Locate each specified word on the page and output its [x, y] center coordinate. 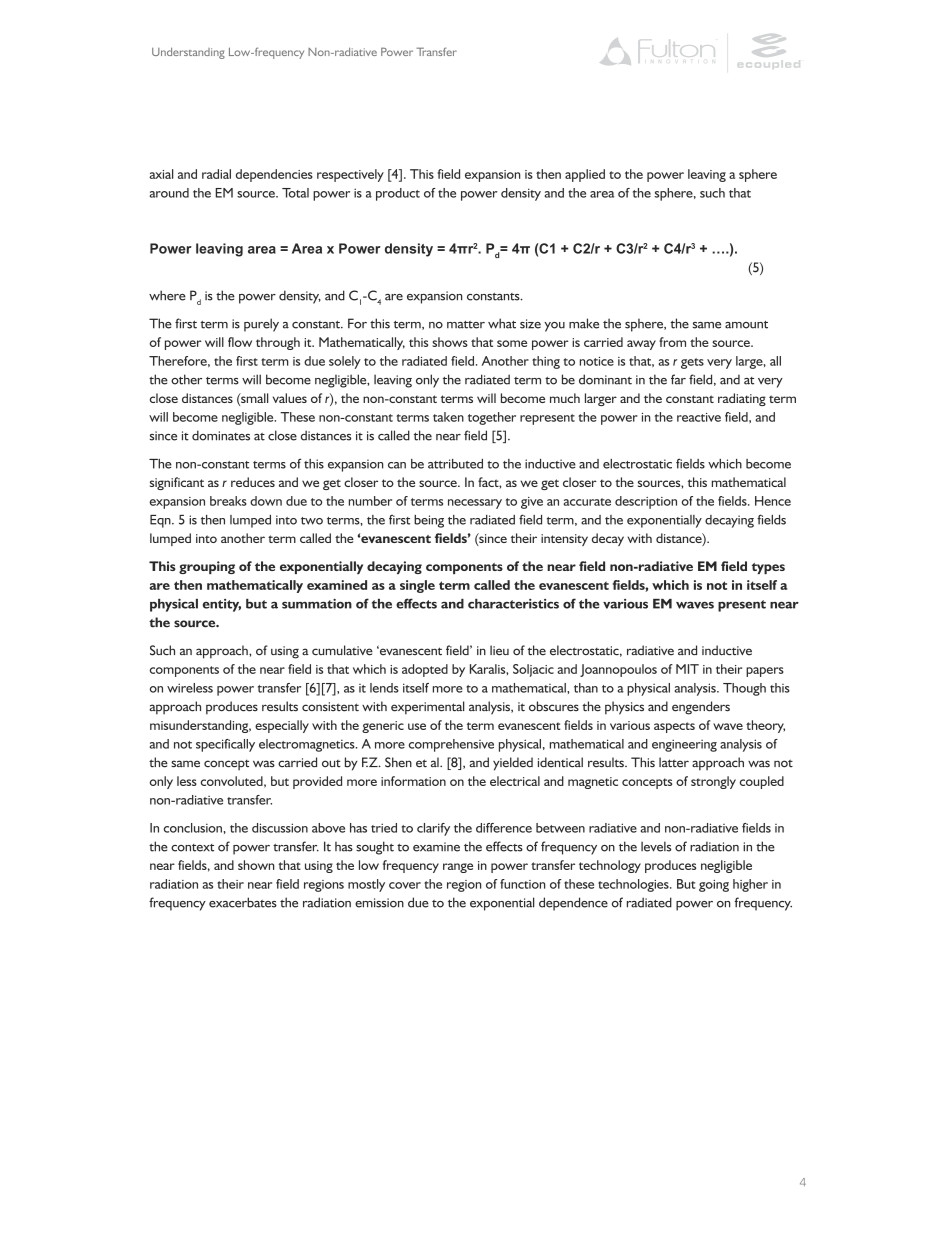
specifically [225, 745]
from [672, 342]
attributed [455, 464]
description [646, 502]
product [398, 194]
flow [240, 342]
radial [216, 174]
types [768, 568]
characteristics [513, 604]
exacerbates [243, 902]
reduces [253, 482]
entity [222, 605]
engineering [684, 745]
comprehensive [451, 745]
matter [466, 325]
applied [585, 175]
